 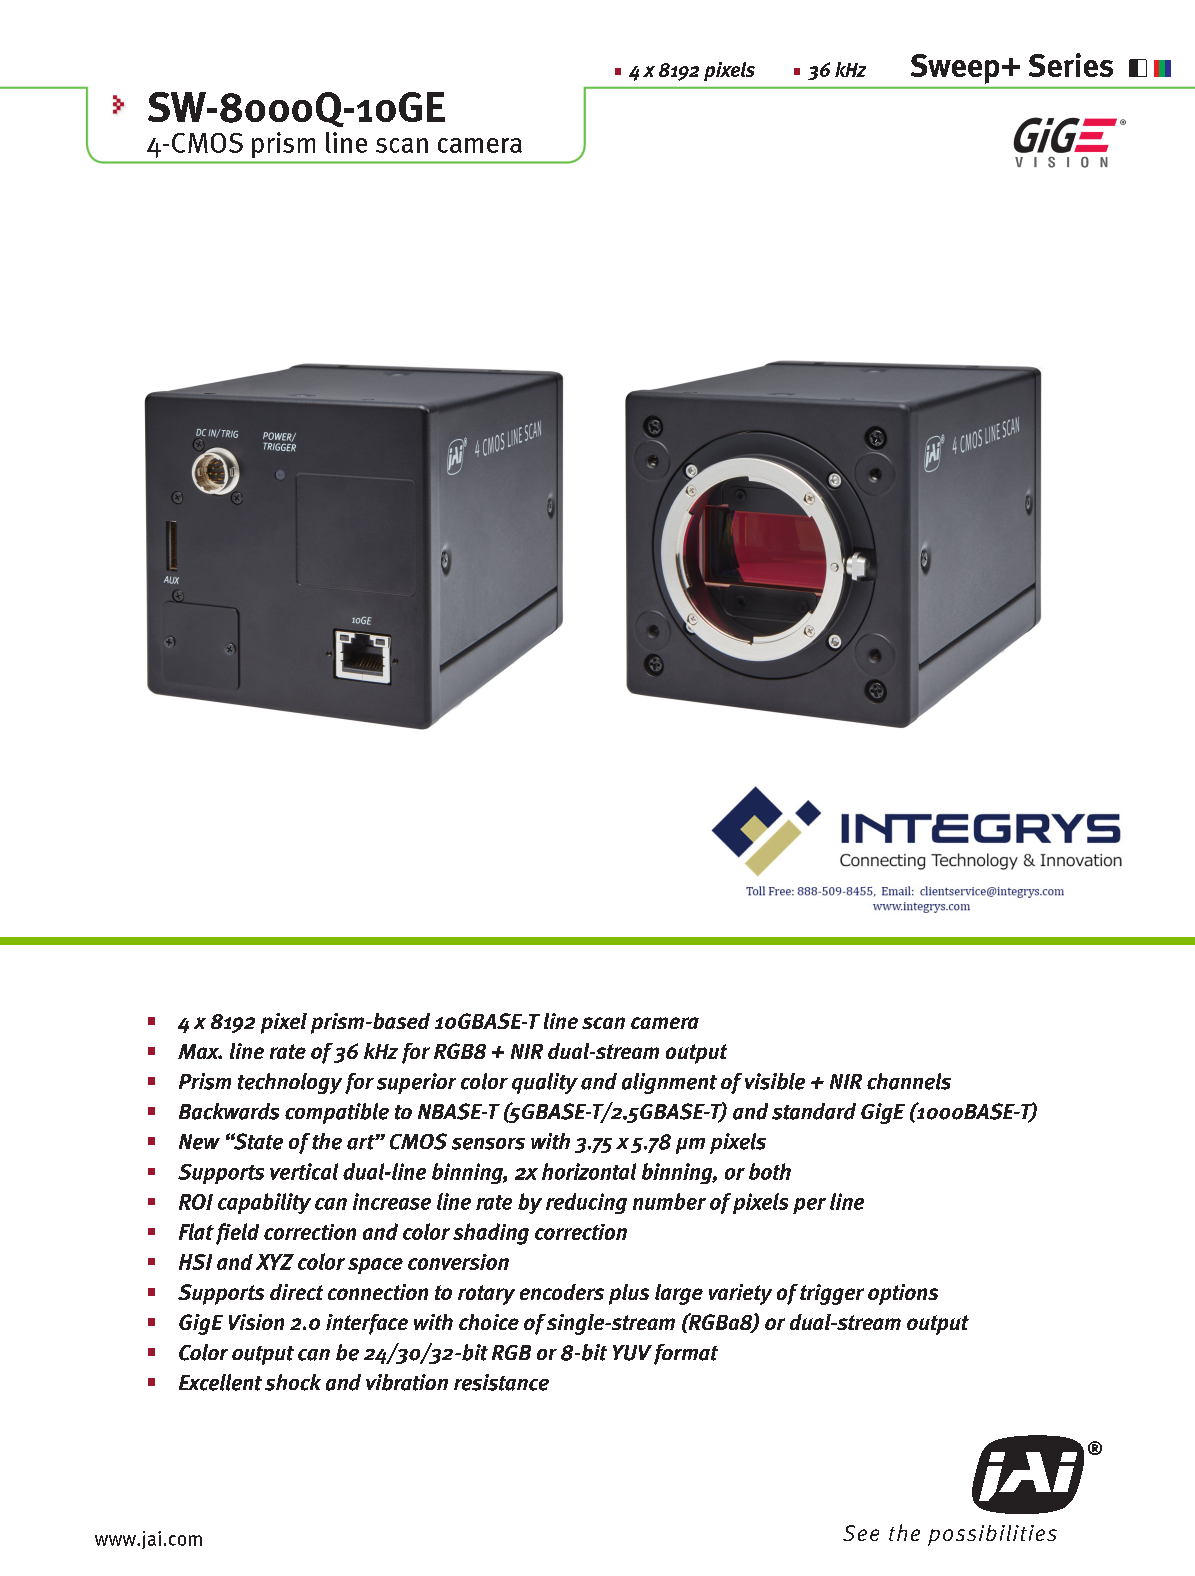 I want to click on Sweep, so click(x=955, y=69).
